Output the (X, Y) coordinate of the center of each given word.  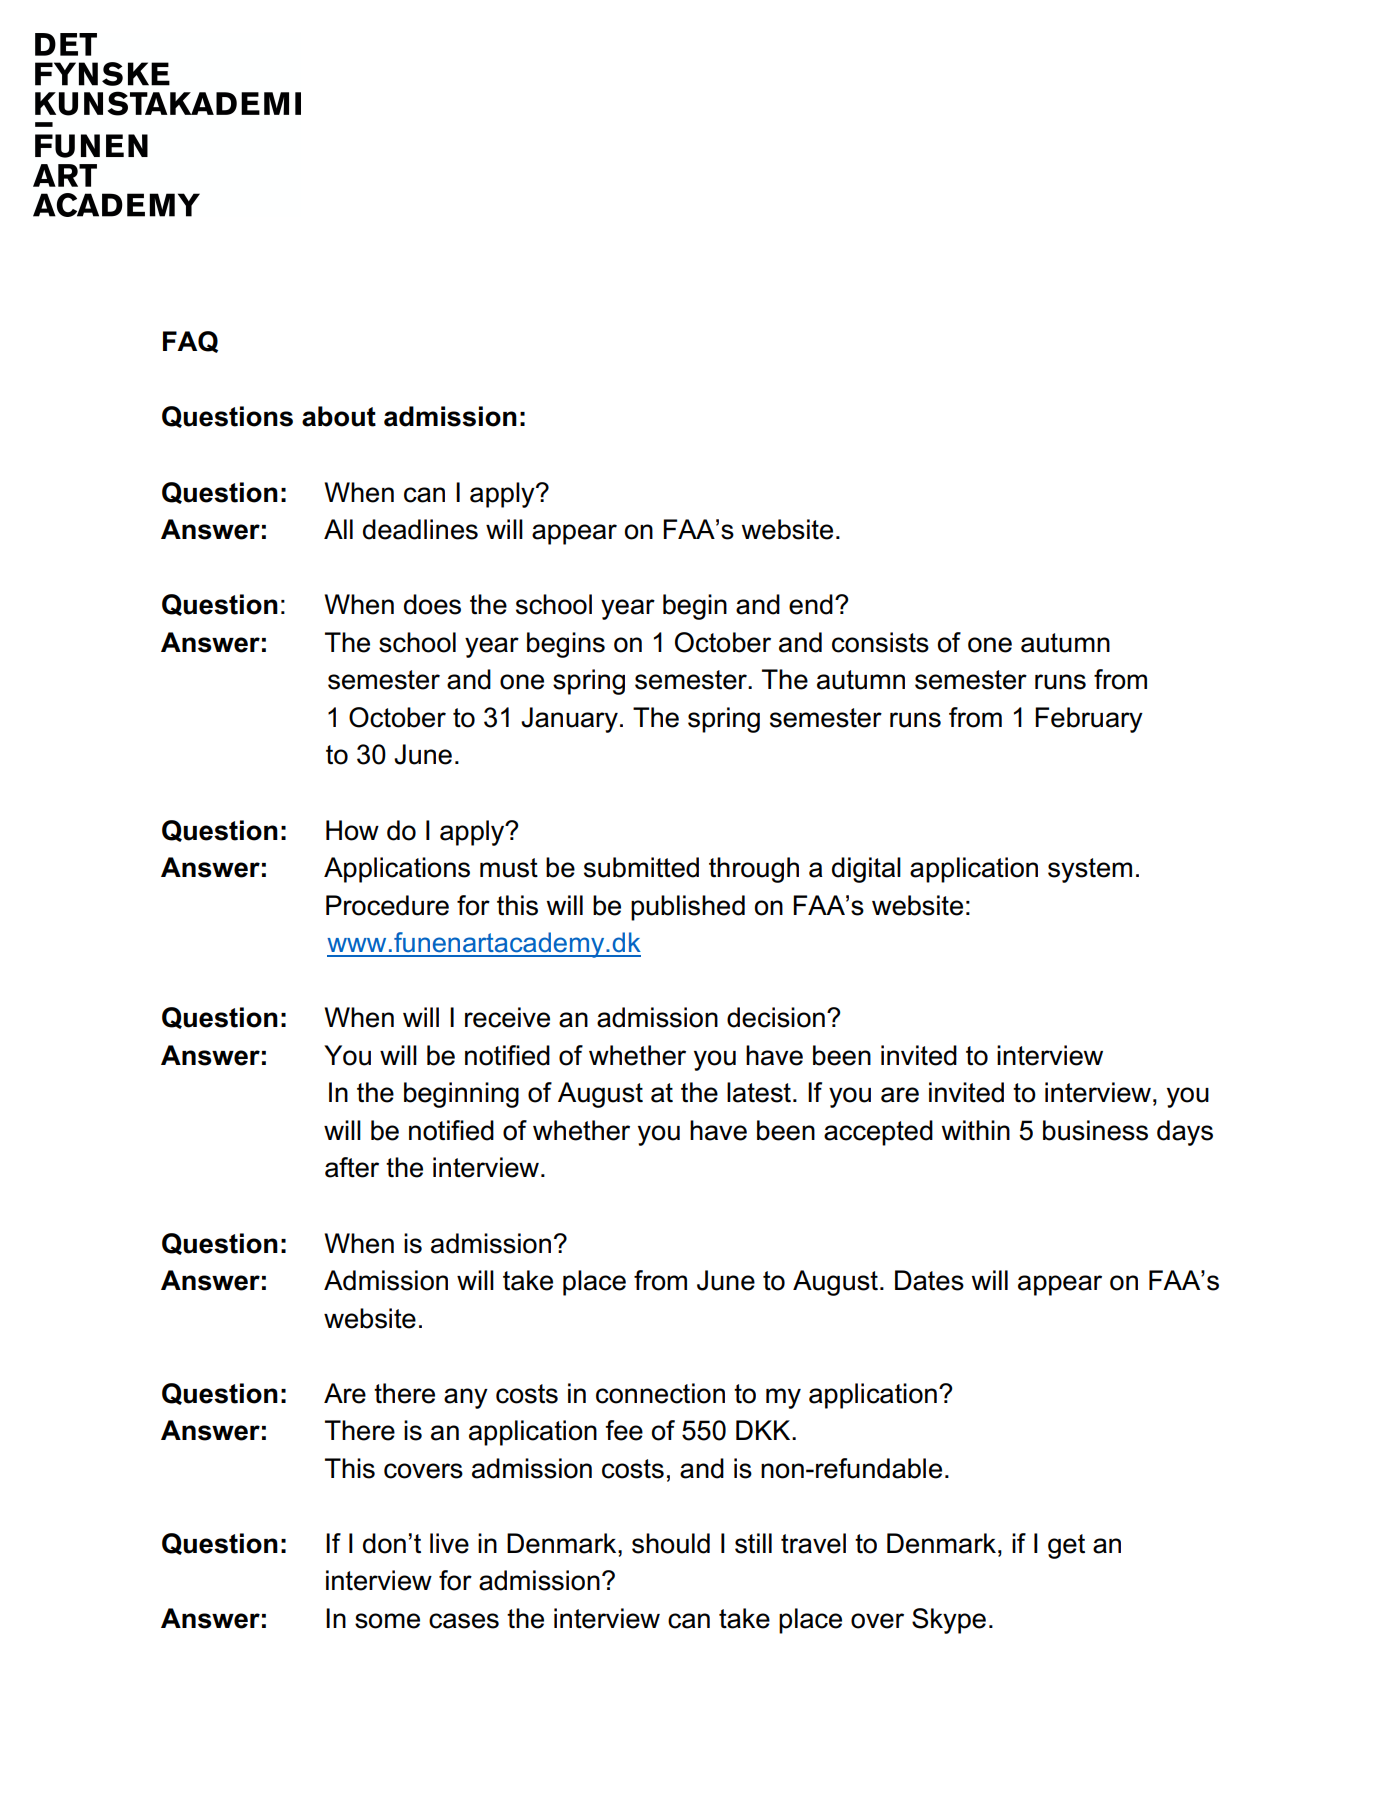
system (1090, 870)
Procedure (387, 905)
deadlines (420, 529)
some (387, 1621)
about (339, 416)
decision (776, 1017)
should (671, 1543)
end (811, 604)
